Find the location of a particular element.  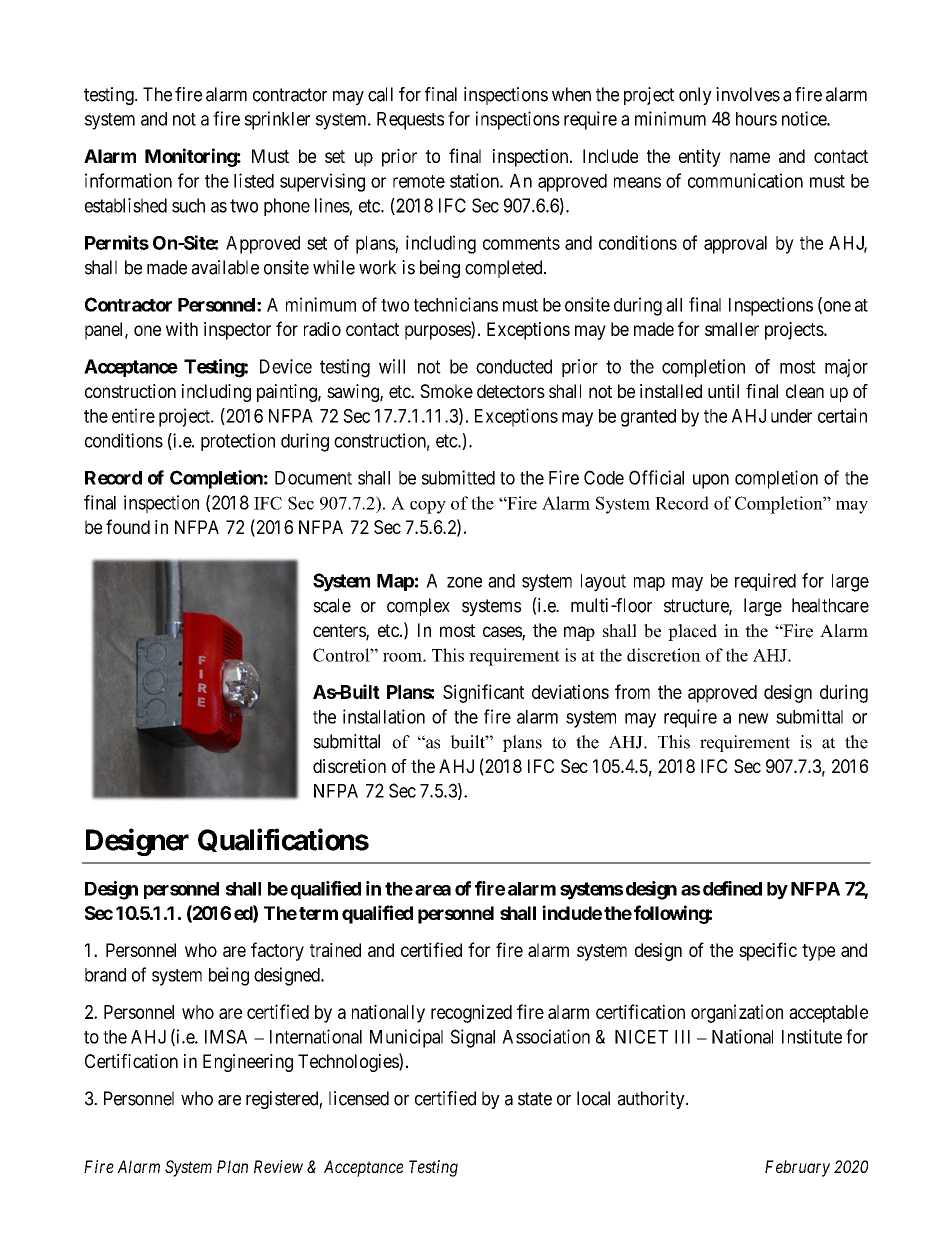

with is located at coordinates (182, 329).
